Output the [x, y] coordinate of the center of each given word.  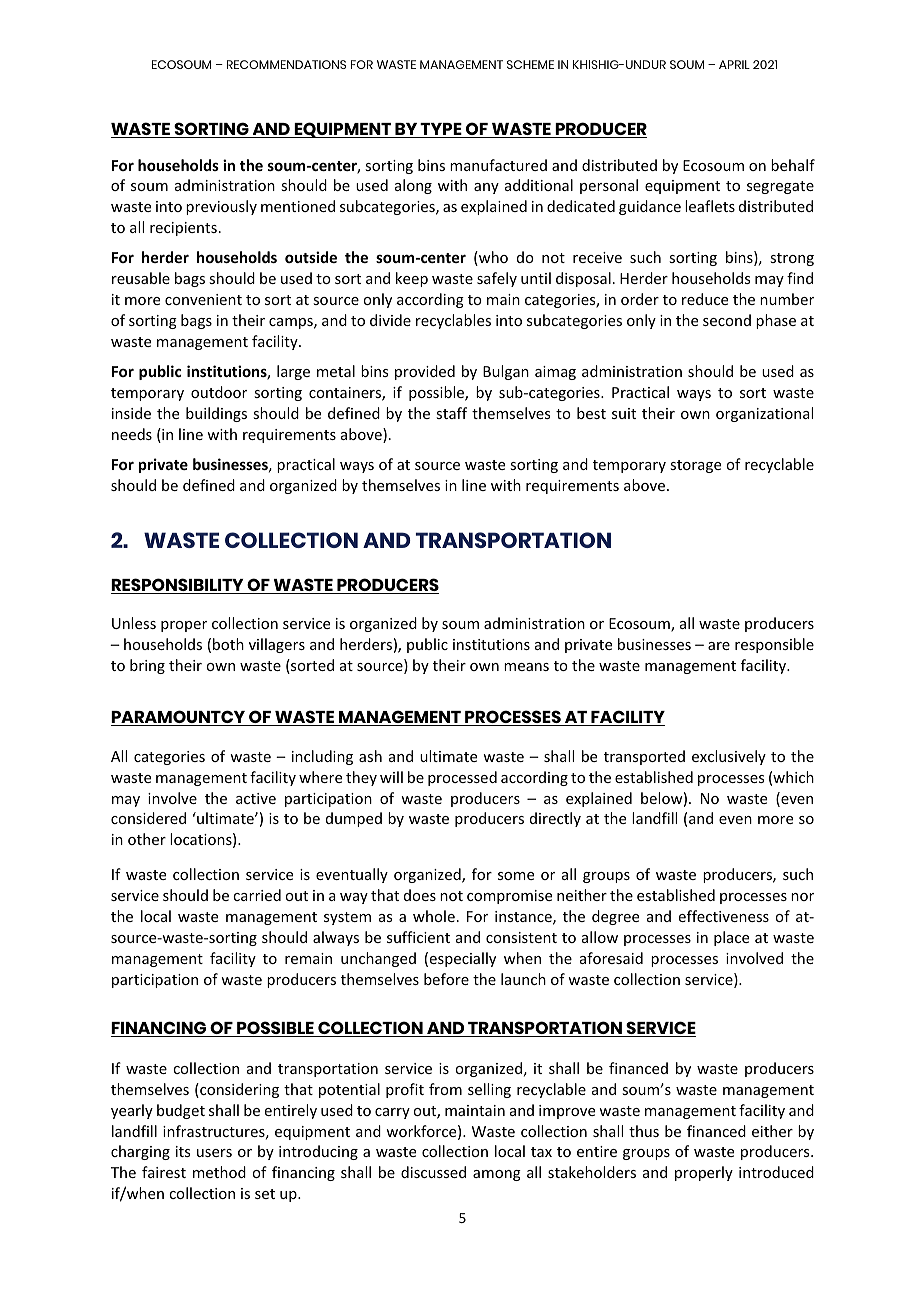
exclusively [729, 757]
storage [695, 466]
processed [462, 778]
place [731, 938]
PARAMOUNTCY [179, 718]
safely [497, 279]
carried [257, 895]
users [214, 1153]
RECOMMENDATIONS [286, 64]
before [446, 979]
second [727, 320]
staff [451, 413]
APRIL [734, 64]
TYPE [441, 130]
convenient [203, 299]
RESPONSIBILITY [178, 586]
